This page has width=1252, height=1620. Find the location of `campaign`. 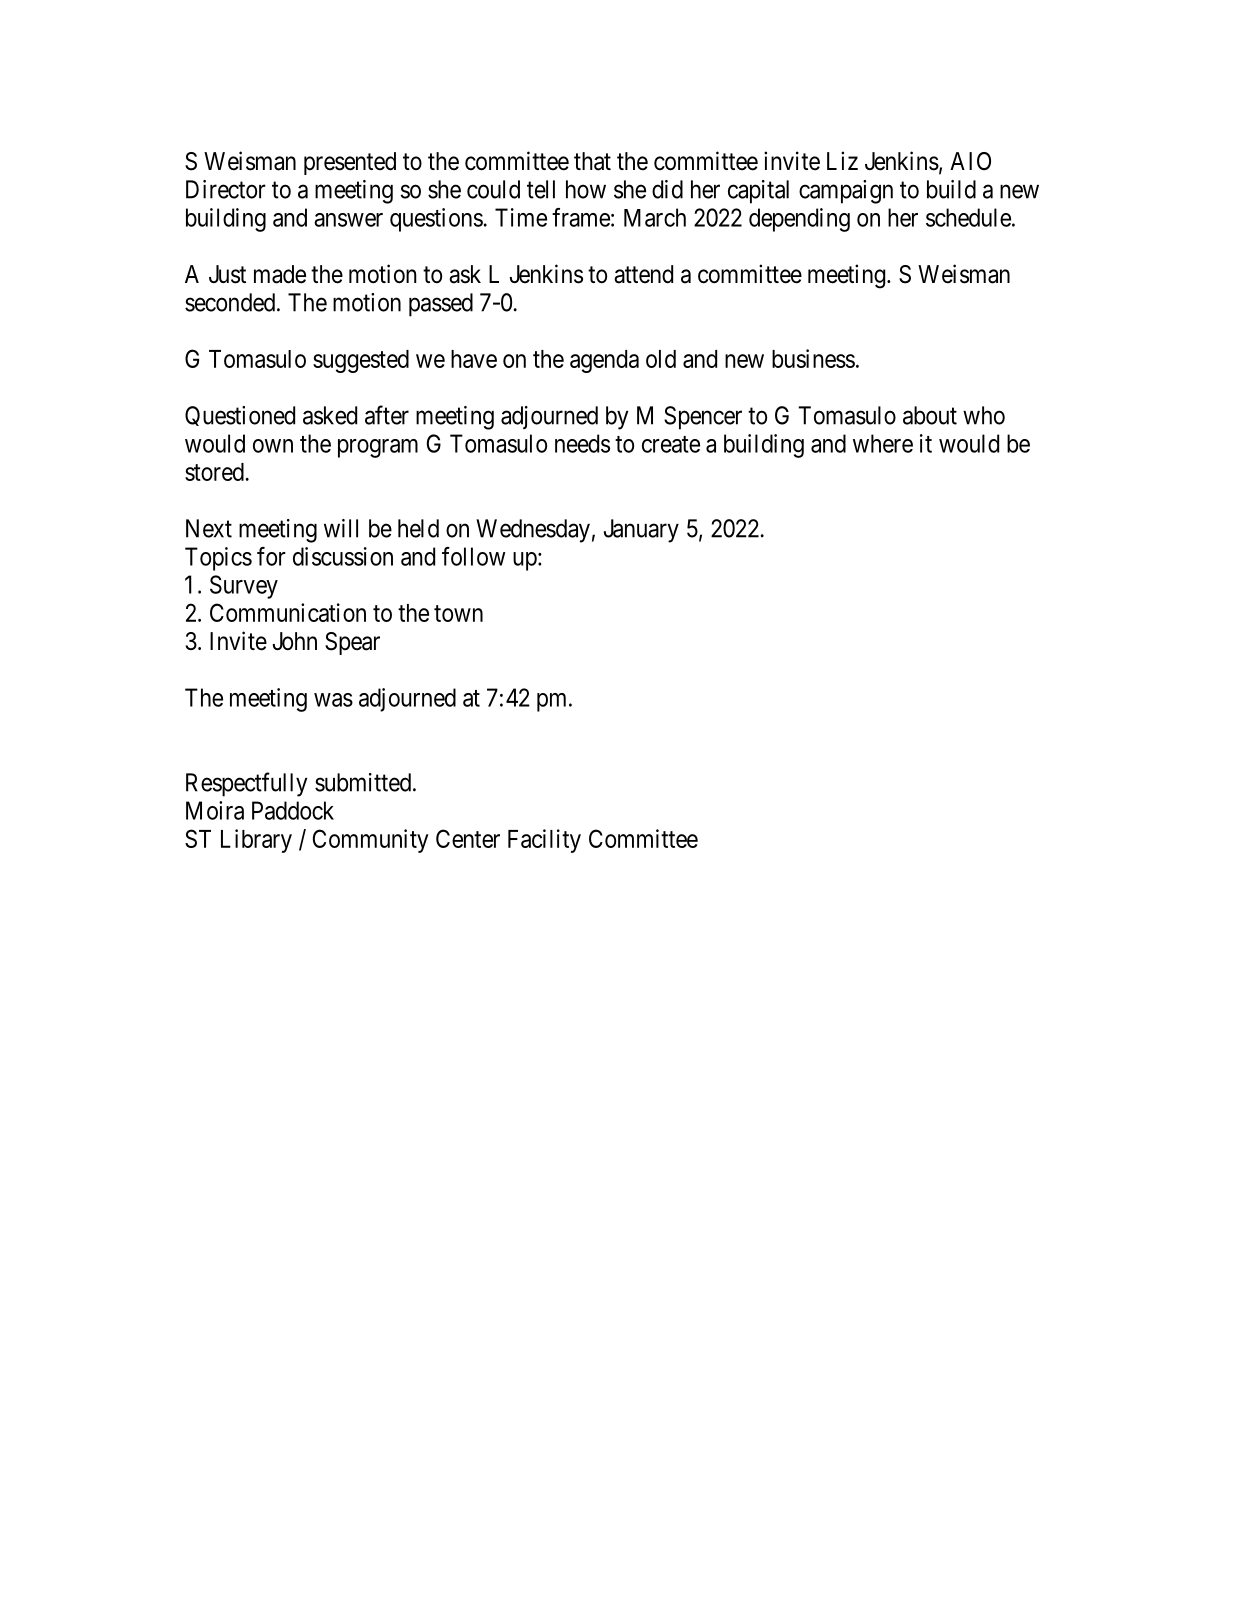

campaign is located at coordinates (846, 192).
